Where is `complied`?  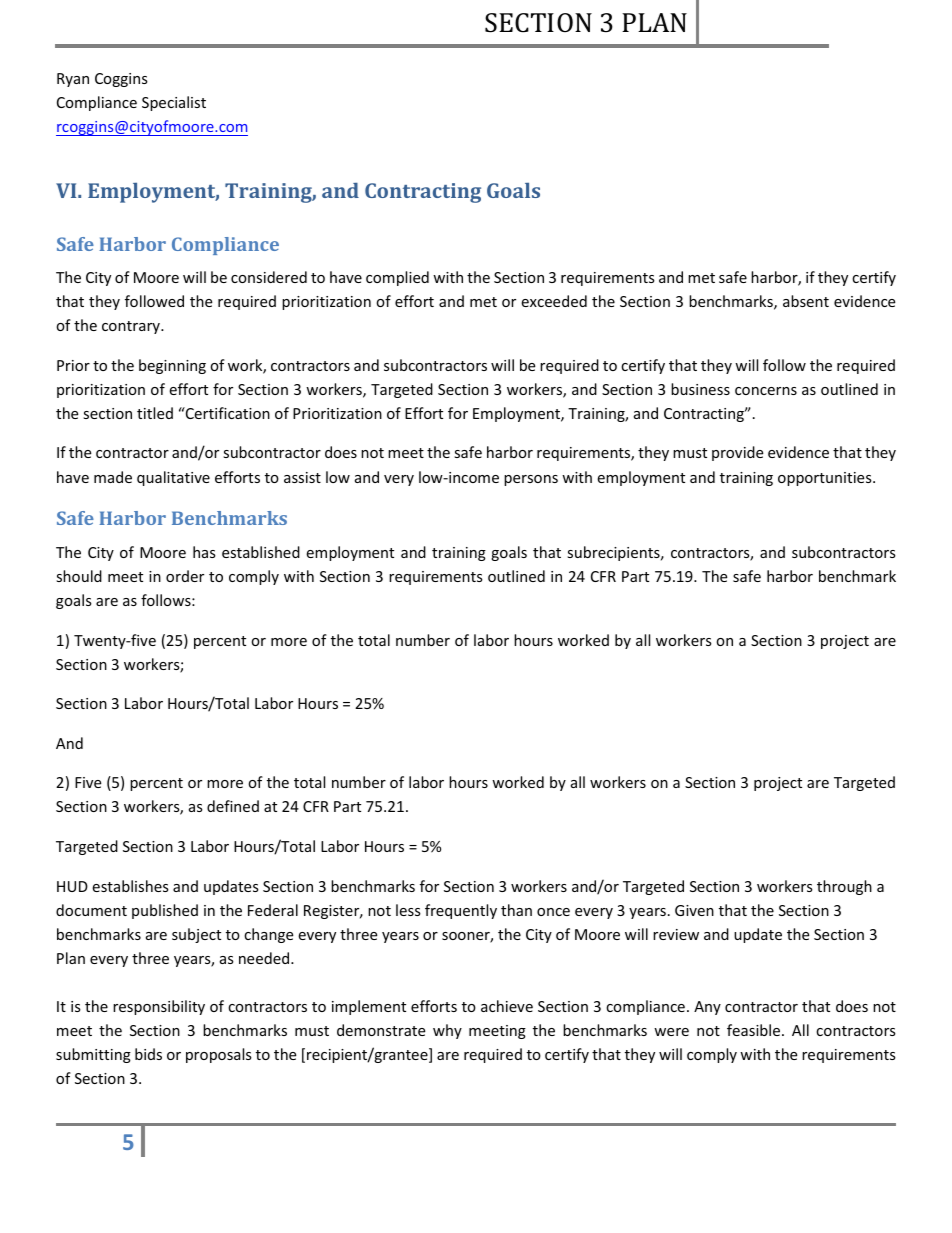
complied is located at coordinates (397, 278).
